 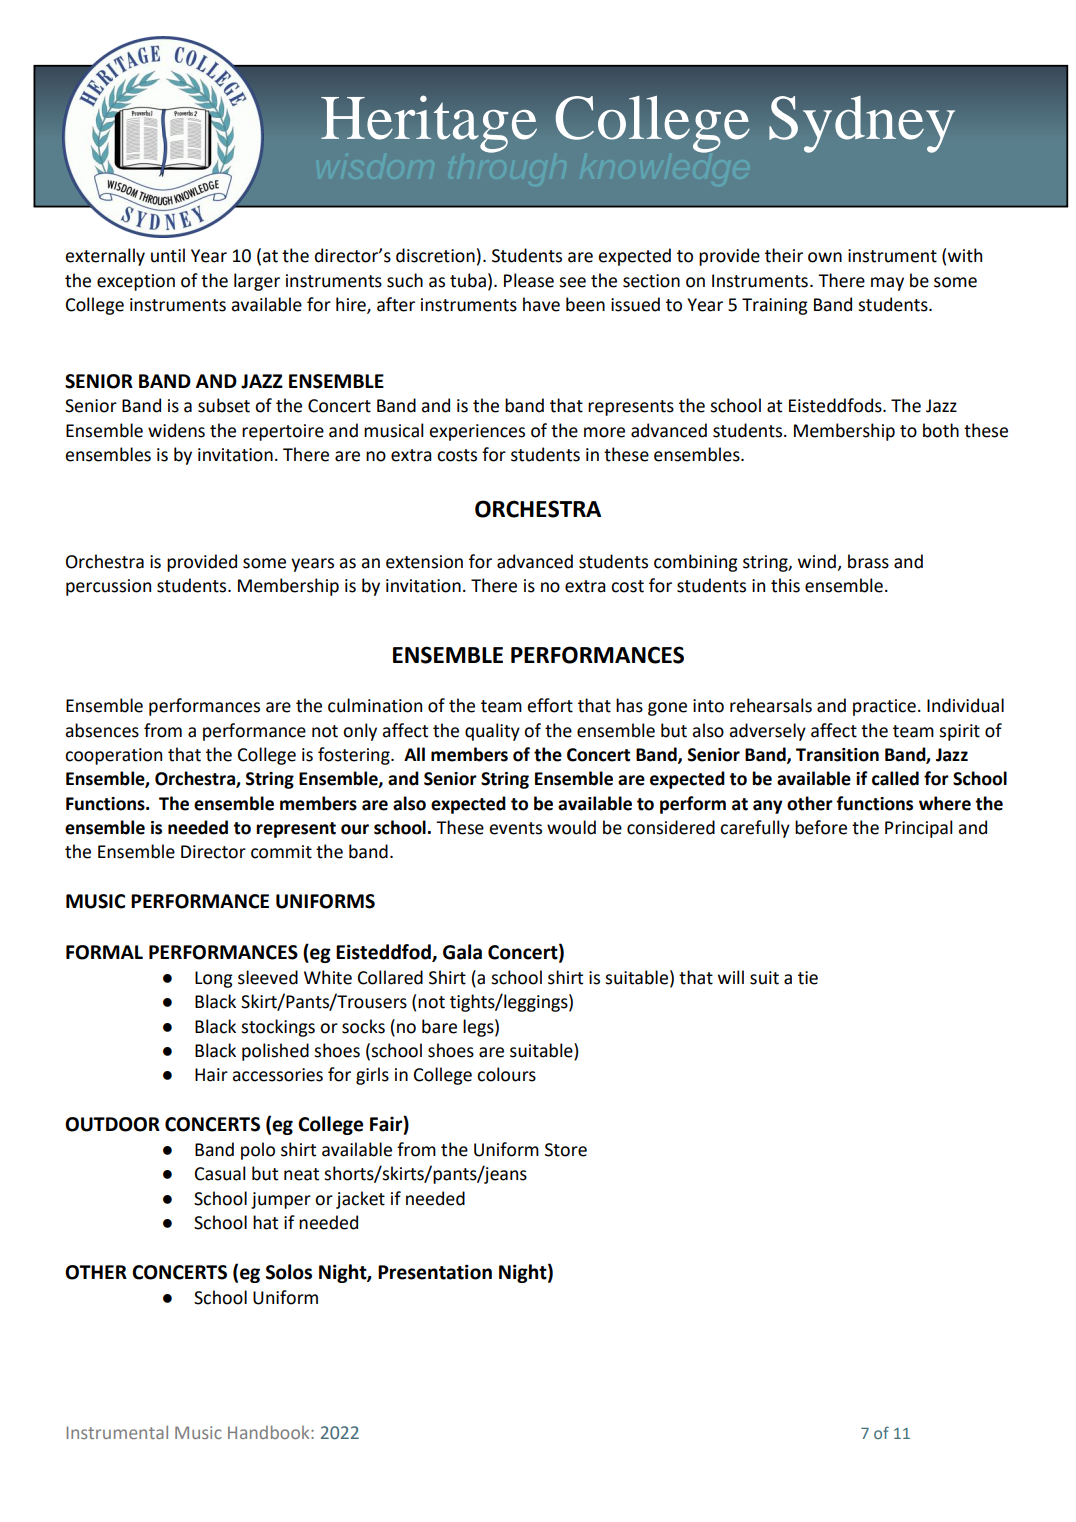 What do you see at coordinates (214, 979) in the screenshot?
I see `Long` at bounding box center [214, 979].
